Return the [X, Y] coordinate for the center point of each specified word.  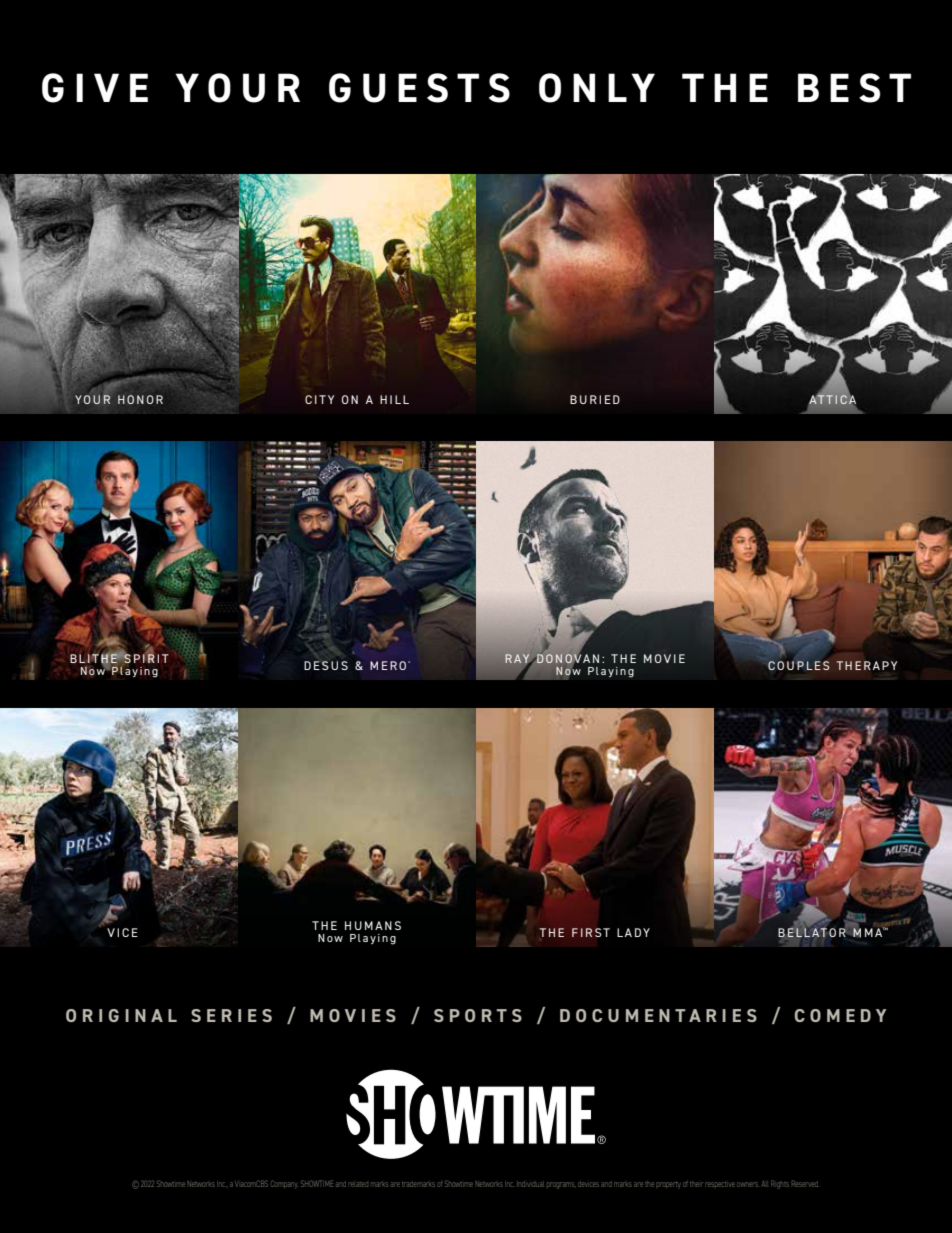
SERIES [231, 1015]
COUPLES [799, 665]
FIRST [591, 932]
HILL [394, 399]
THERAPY [866, 665]
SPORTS [478, 1015]
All [764, 1184]
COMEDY [840, 1015]
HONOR [140, 399]
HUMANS [373, 925]
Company [284, 1184]
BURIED [595, 399]
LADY [633, 932]
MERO [389, 665]
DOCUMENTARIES [658, 1015]
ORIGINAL [121, 1015]
